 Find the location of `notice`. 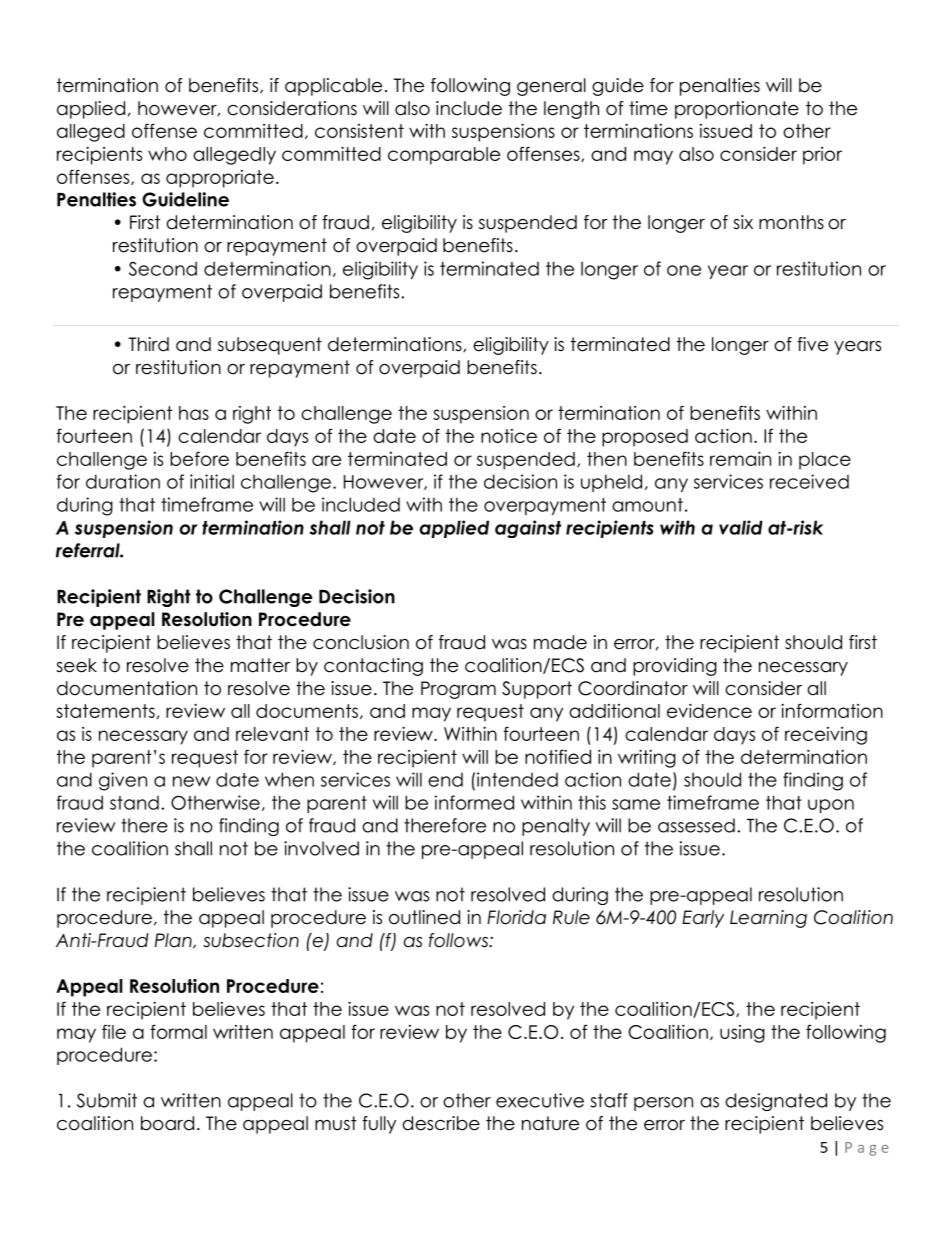

notice is located at coordinates (509, 436).
